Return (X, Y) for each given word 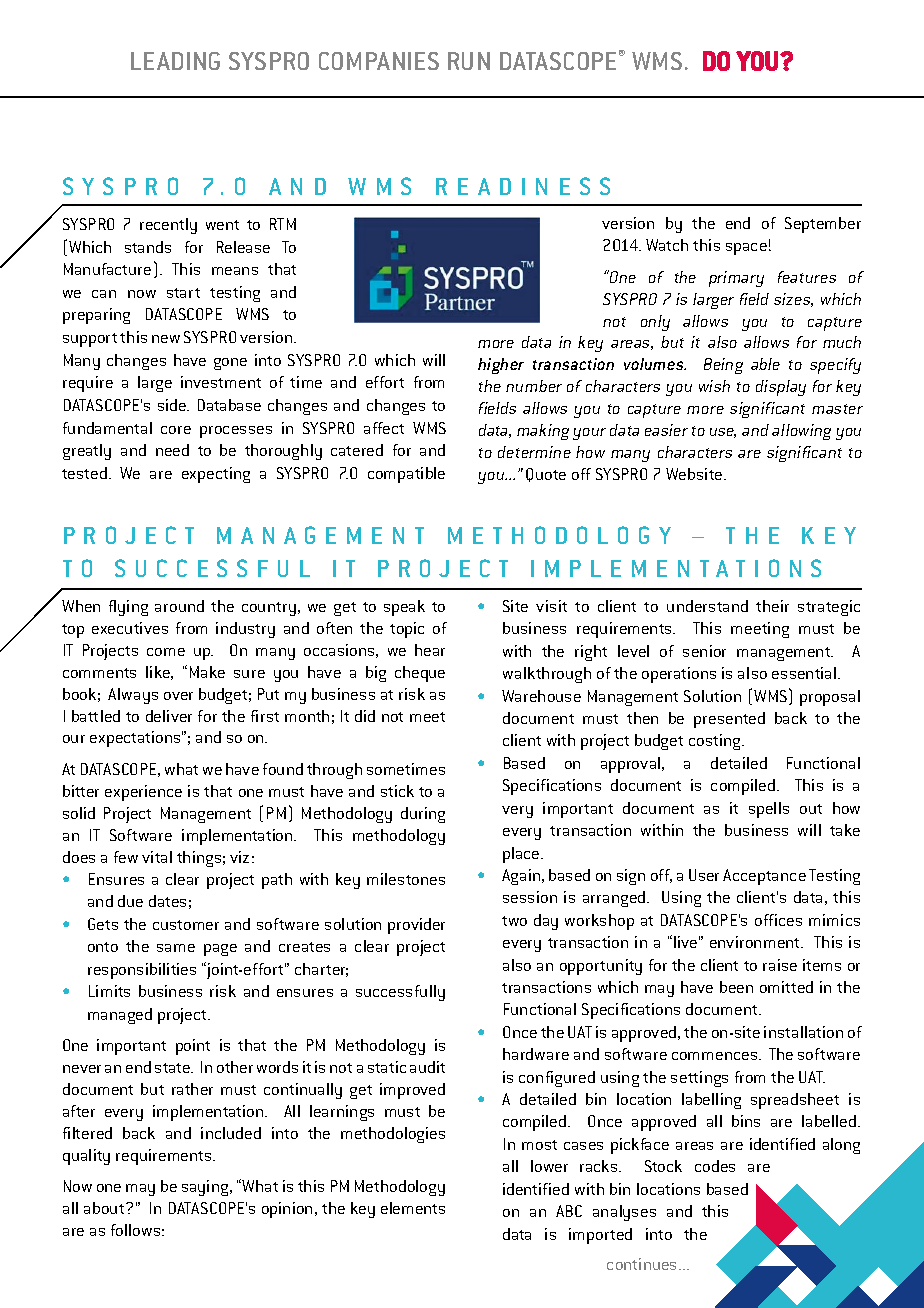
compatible (406, 475)
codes (715, 1166)
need (172, 450)
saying (206, 1188)
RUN (469, 61)
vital (157, 857)
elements (413, 1208)
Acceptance (764, 877)
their (772, 606)
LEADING (175, 61)
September (823, 225)
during (423, 815)
